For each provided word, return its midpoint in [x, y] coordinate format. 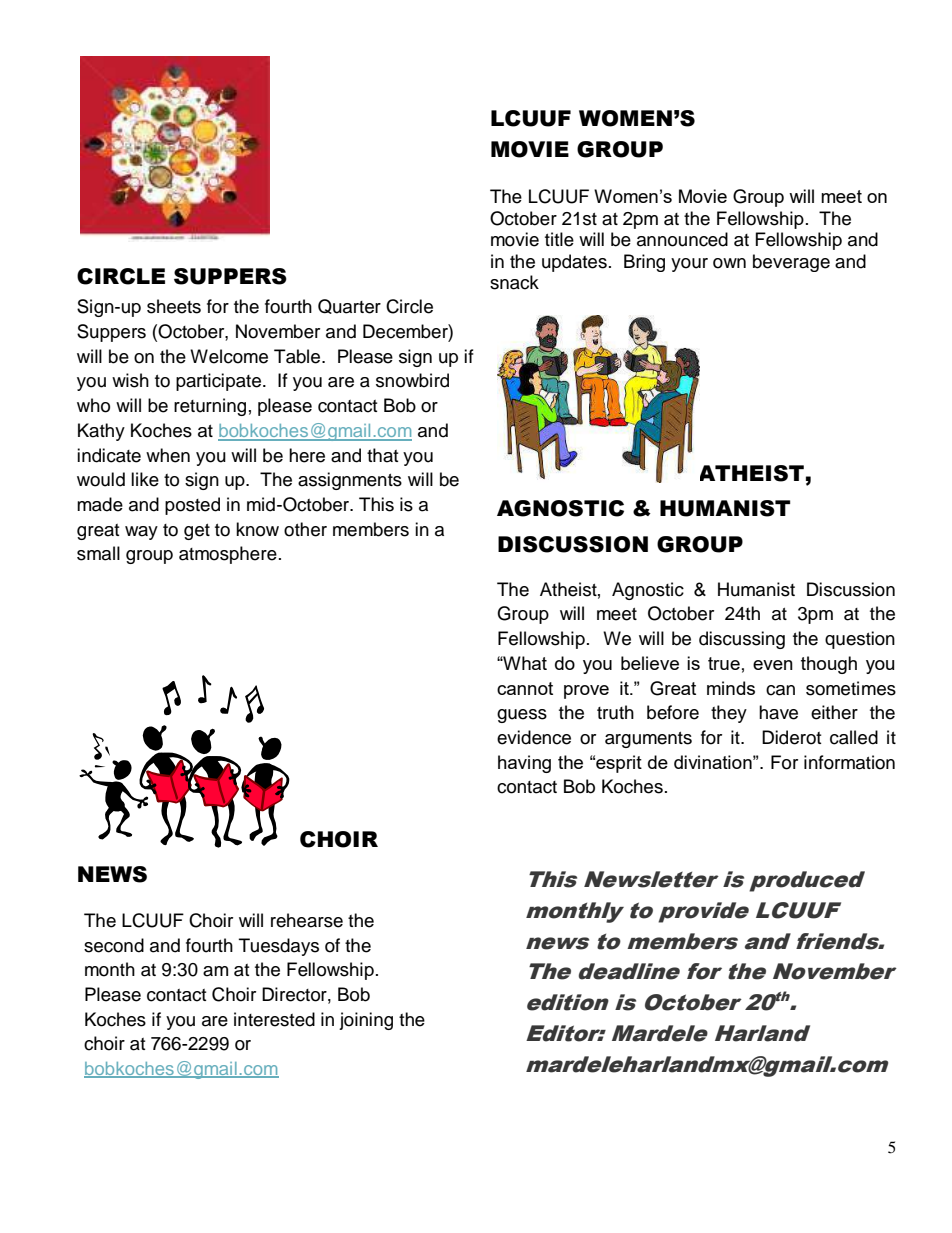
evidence [534, 737]
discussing [742, 640]
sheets [174, 306]
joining [366, 1021]
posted [192, 506]
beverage [791, 263]
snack [514, 282]
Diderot [791, 737]
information [849, 762]
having [524, 764]
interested [274, 1019]
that [382, 455]
